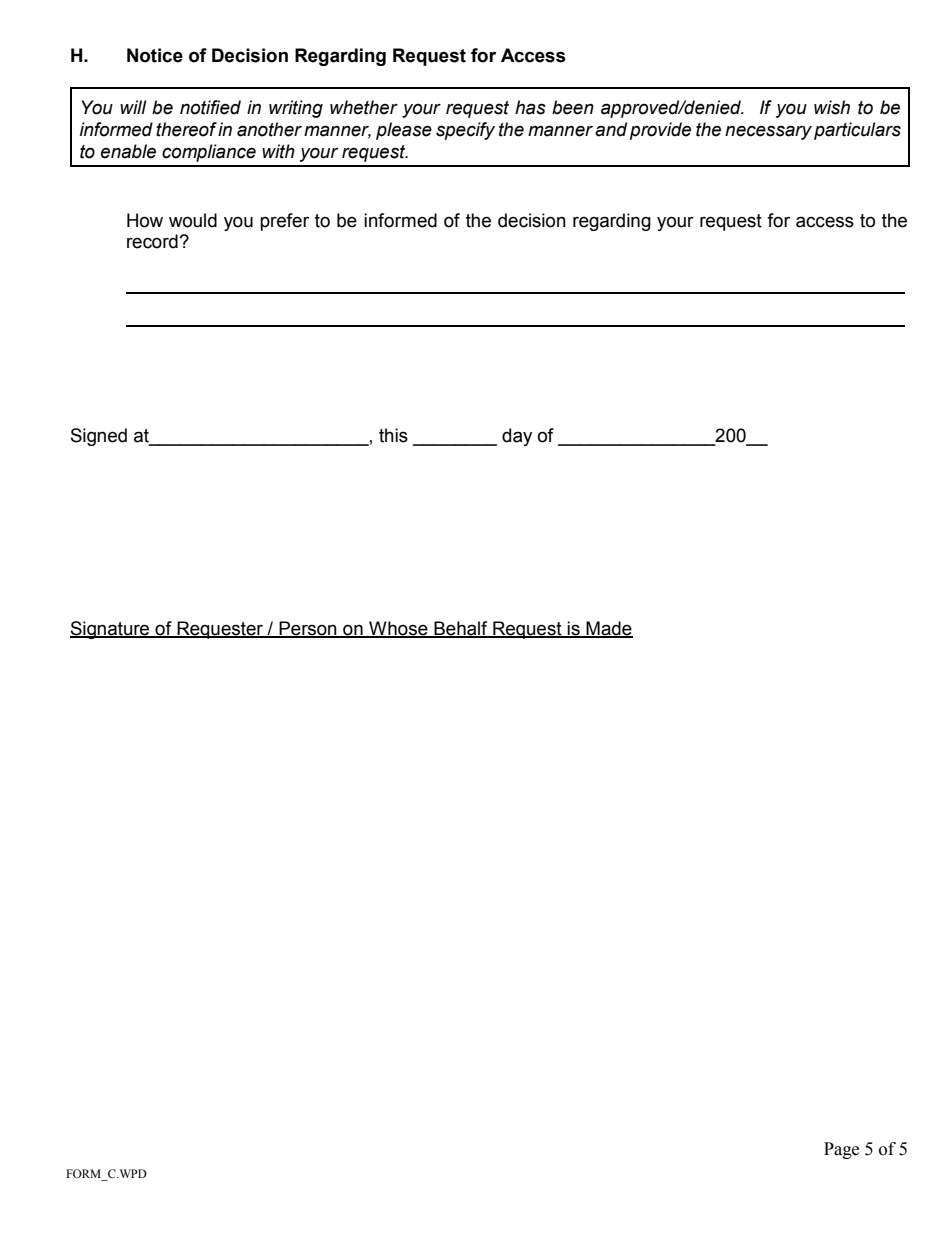 The width and height of the screenshot is (952, 1233). What do you see at coordinates (857, 131) in the screenshot?
I see `particulars` at bounding box center [857, 131].
